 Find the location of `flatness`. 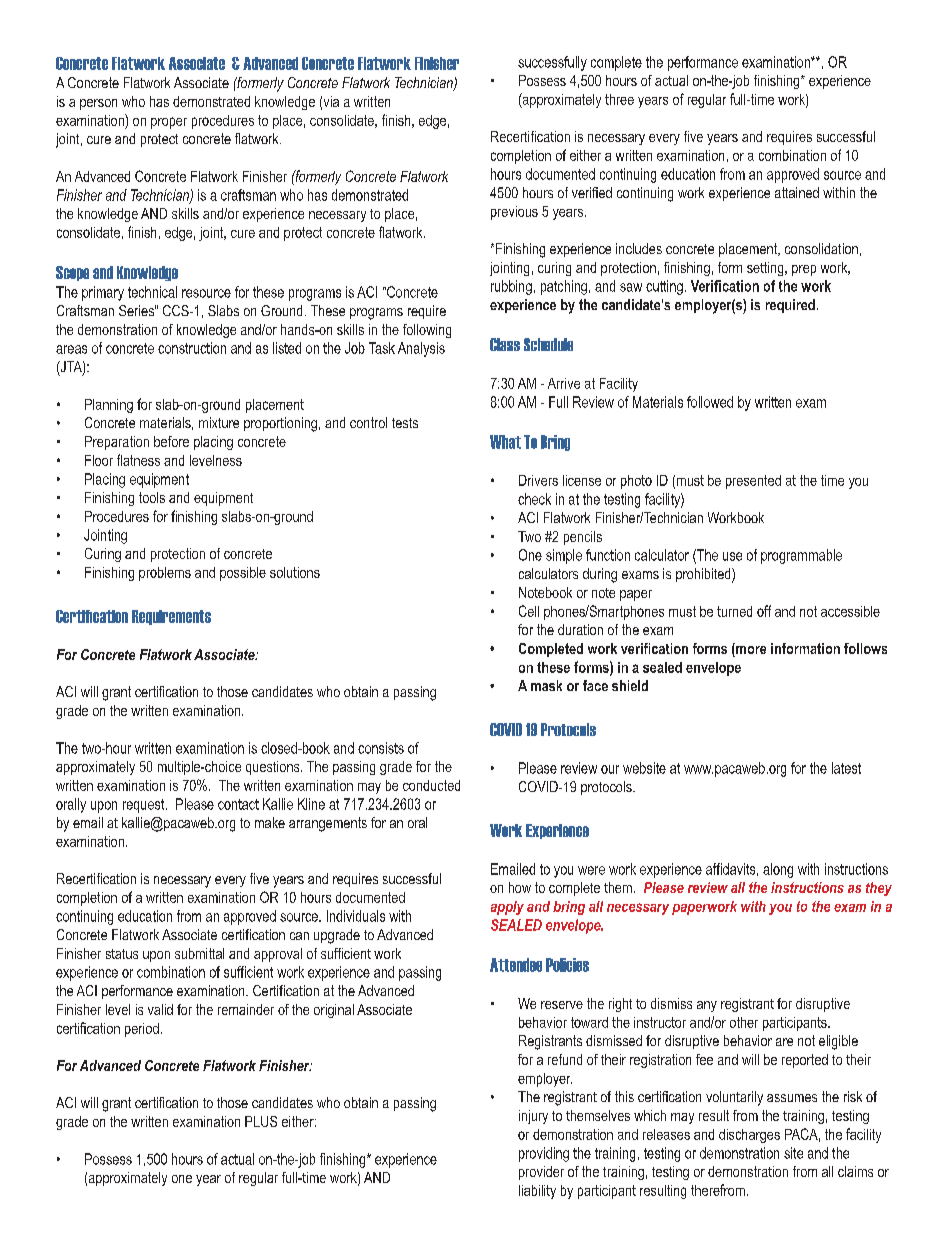

flatness is located at coordinates (138, 460).
